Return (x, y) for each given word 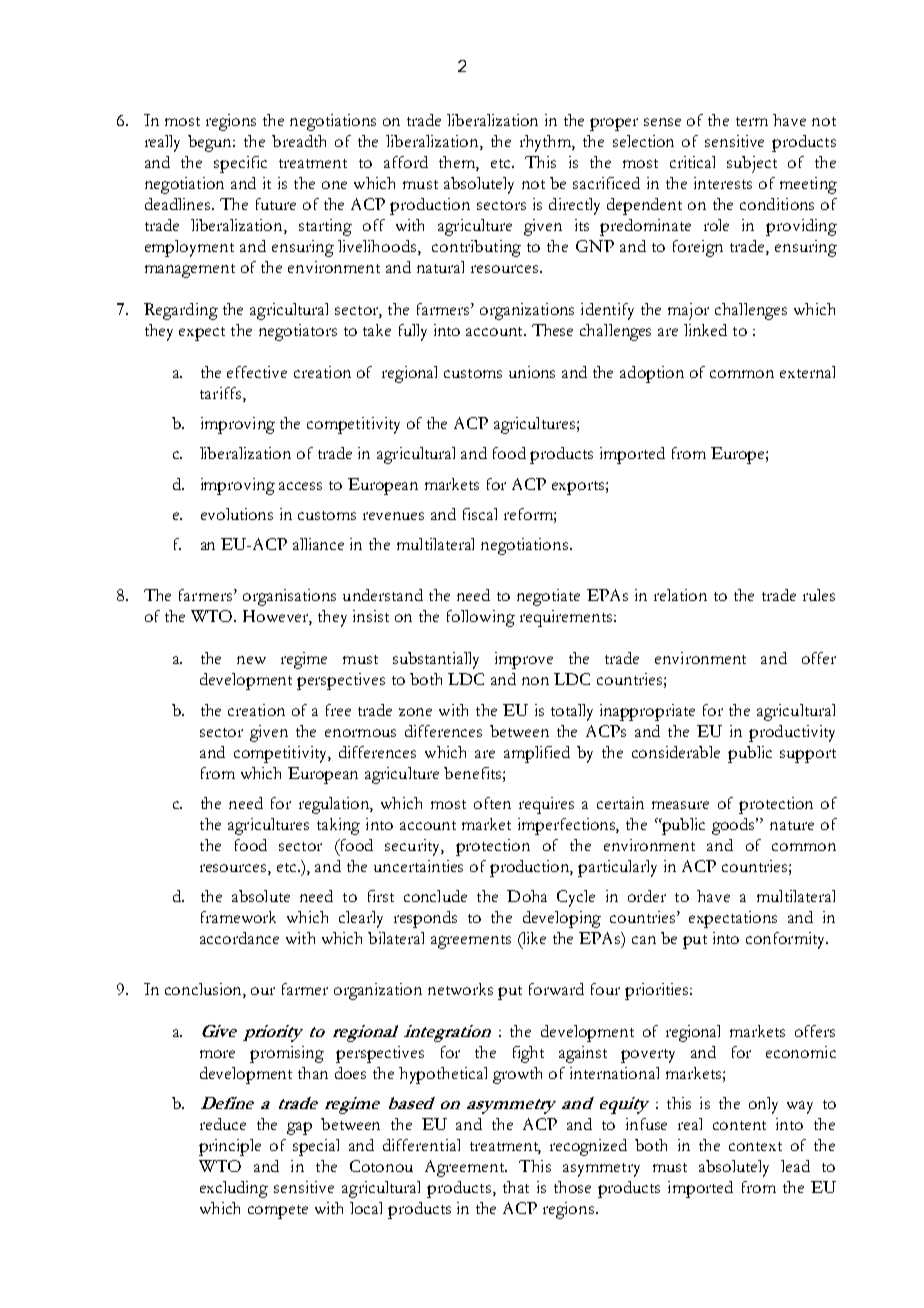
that (516, 1187)
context (755, 1146)
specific (240, 164)
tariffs (220, 393)
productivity (792, 733)
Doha (527, 896)
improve (524, 660)
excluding (234, 1189)
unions (532, 372)
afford (406, 162)
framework (238, 917)
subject (752, 164)
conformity (787, 940)
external (807, 372)
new (251, 660)
